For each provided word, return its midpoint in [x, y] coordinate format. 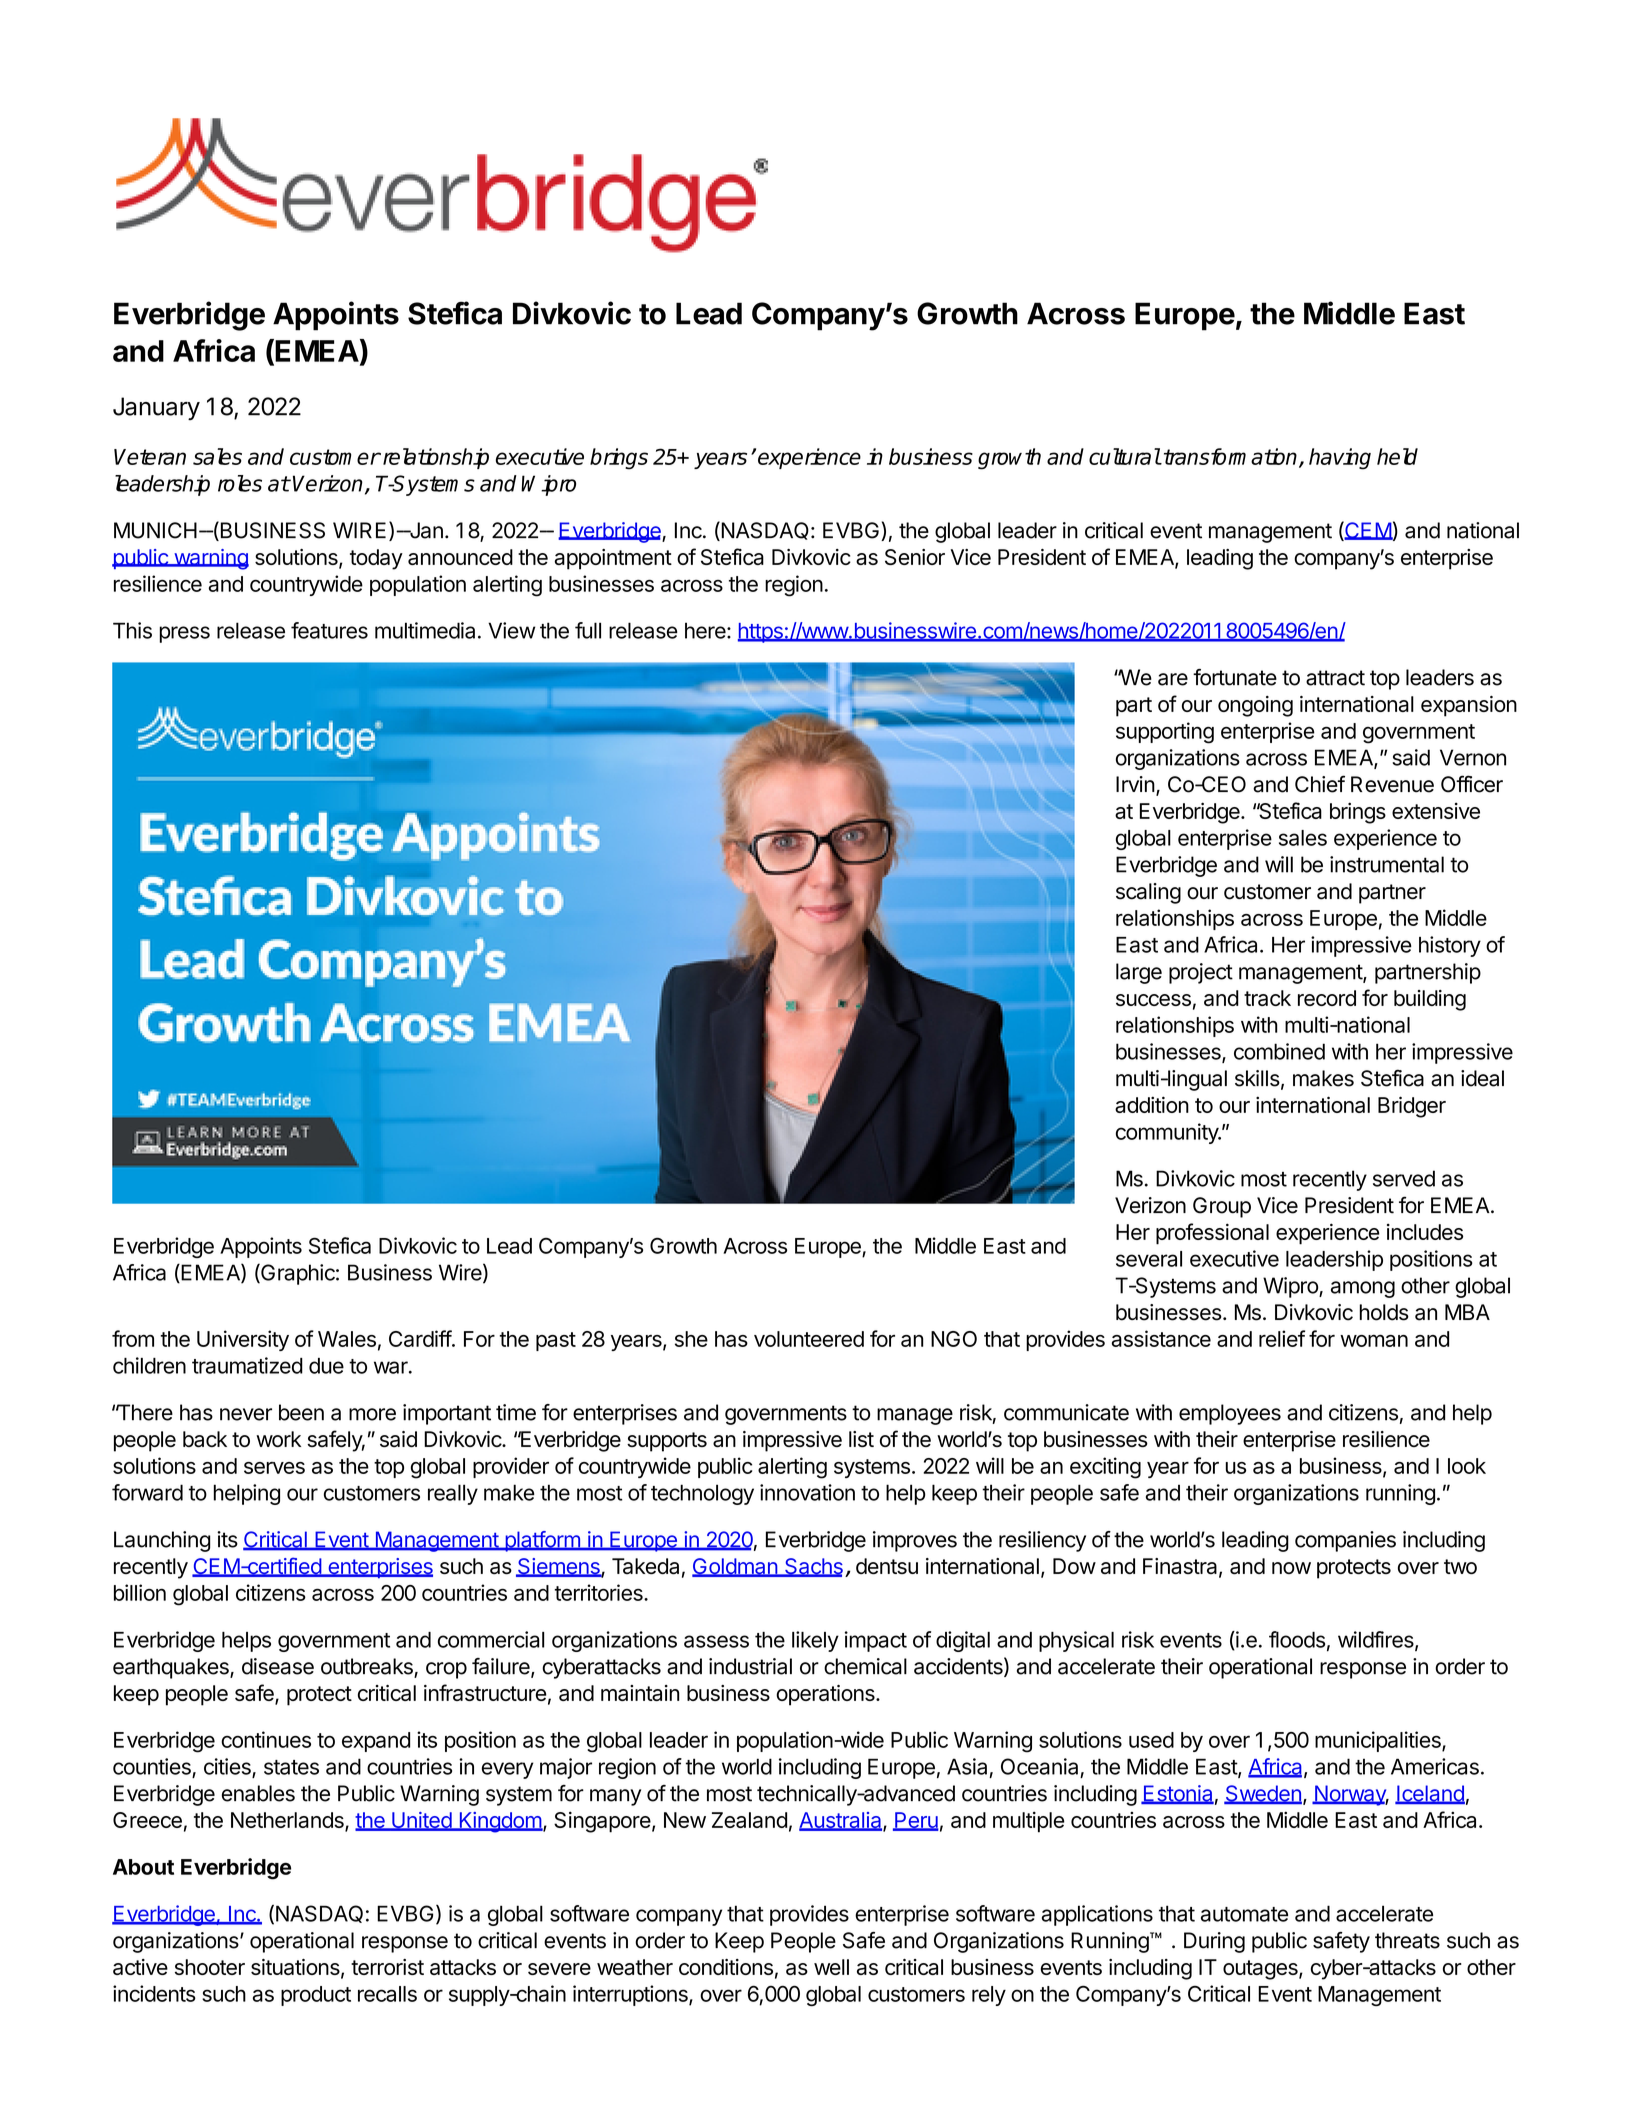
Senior [915, 557]
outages [1261, 1970]
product [316, 1996]
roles [240, 483]
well [831, 1967]
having [1340, 459]
